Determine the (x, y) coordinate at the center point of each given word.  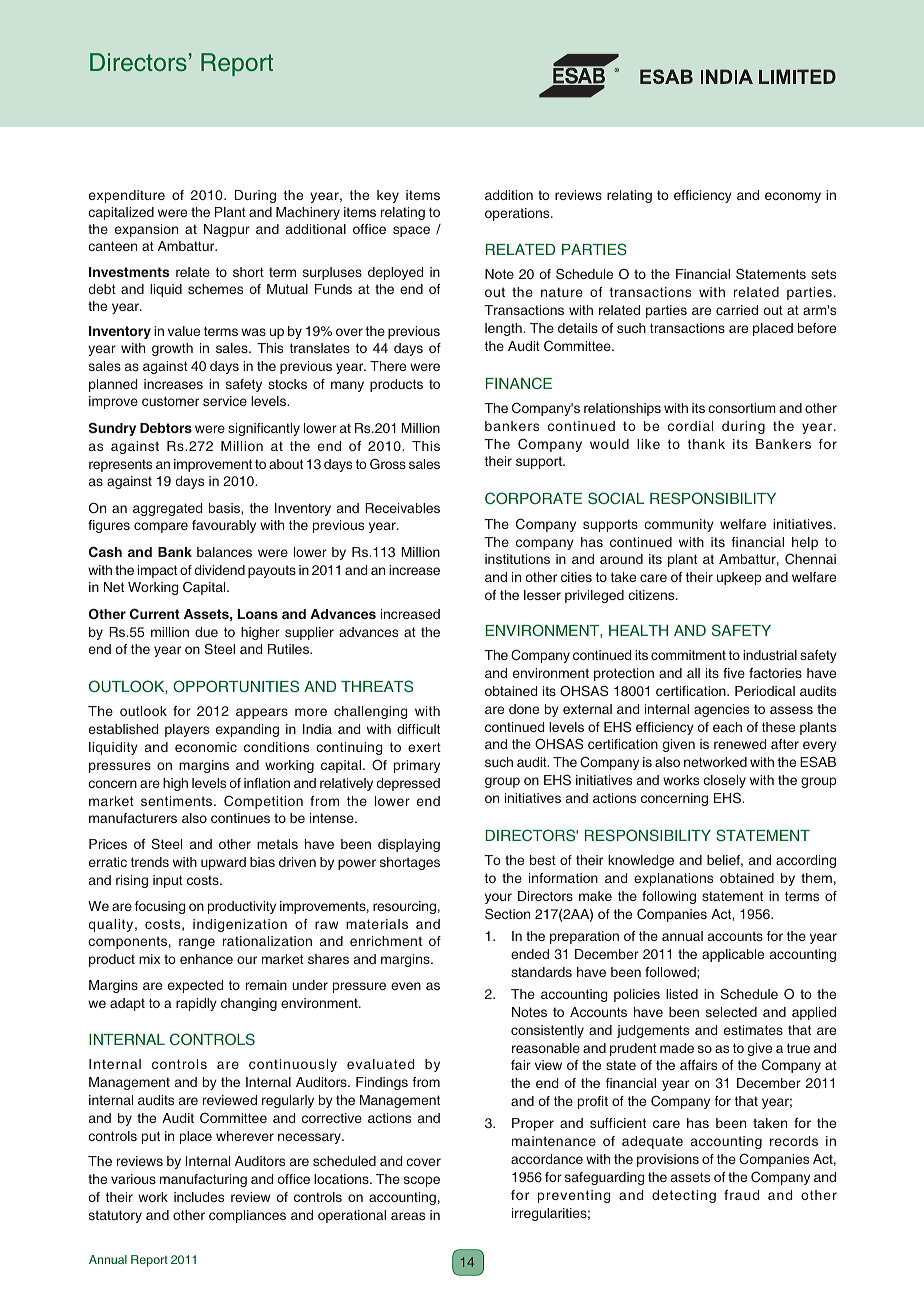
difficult (418, 729)
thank (706, 444)
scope (422, 1181)
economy (793, 197)
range (197, 943)
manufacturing (203, 1180)
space (411, 231)
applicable (733, 955)
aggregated (167, 509)
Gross (388, 463)
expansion (146, 230)
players (187, 730)
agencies (721, 710)
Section (507, 914)
